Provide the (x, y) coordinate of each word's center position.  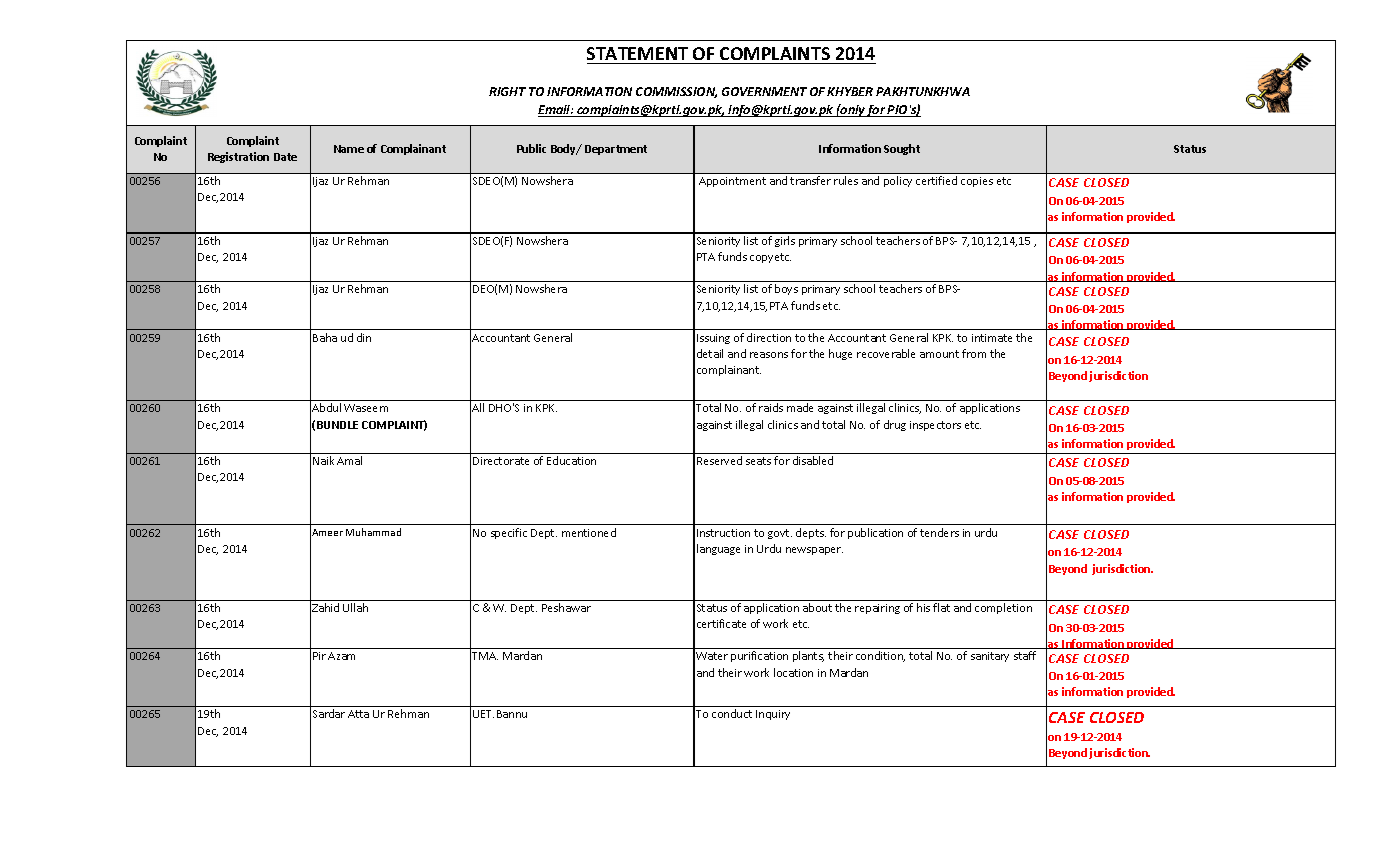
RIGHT (507, 91)
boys (786, 289)
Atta (358, 714)
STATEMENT (637, 53)
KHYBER (850, 91)
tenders (939, 532)
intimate (992, 338)
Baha (325, 337)
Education (571, 460)
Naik (323, 460)
